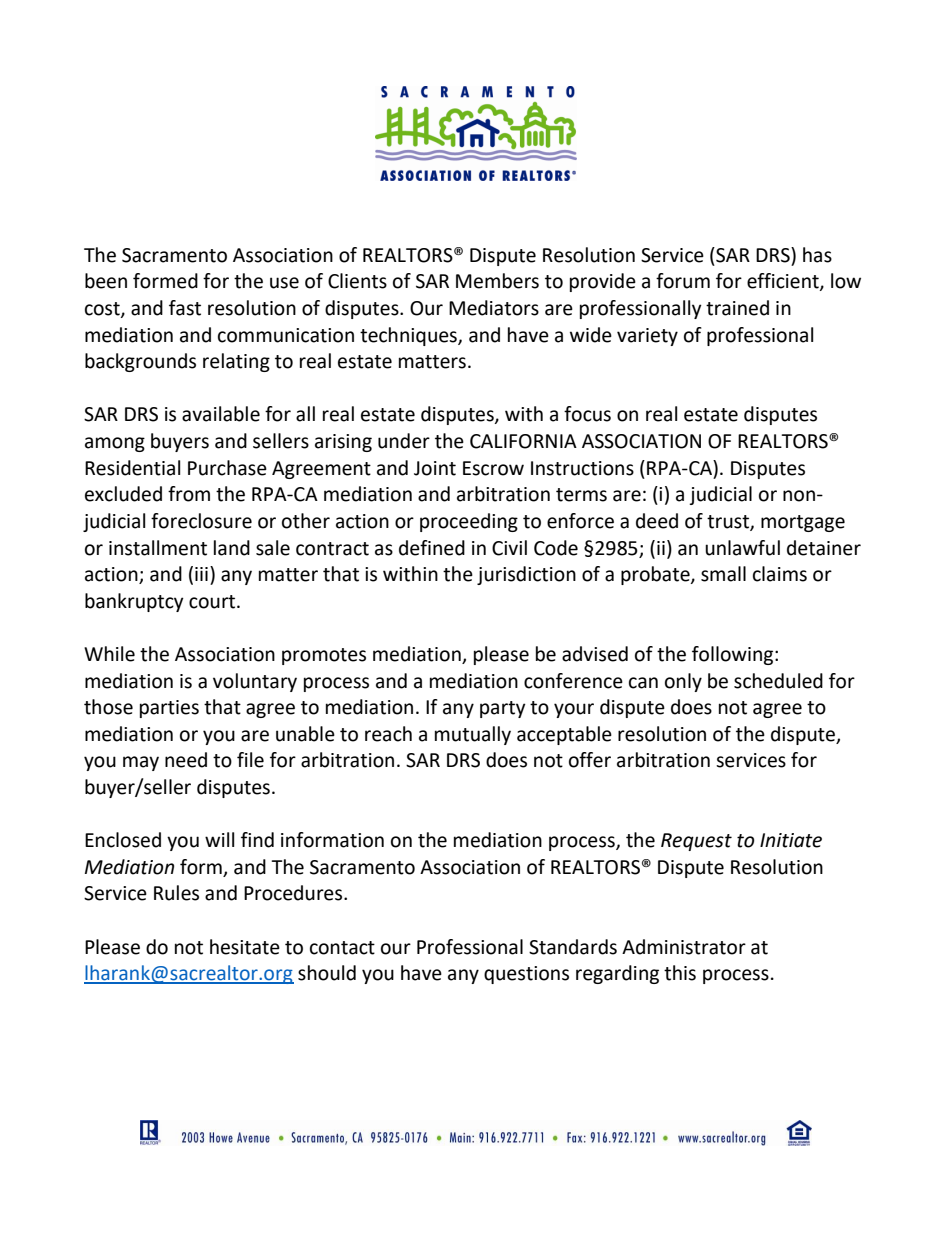 This page has height=1233, width=952. What do you see at coordinates (723, 574) in the page?
I see `small` at bounding box center [723, 574].
